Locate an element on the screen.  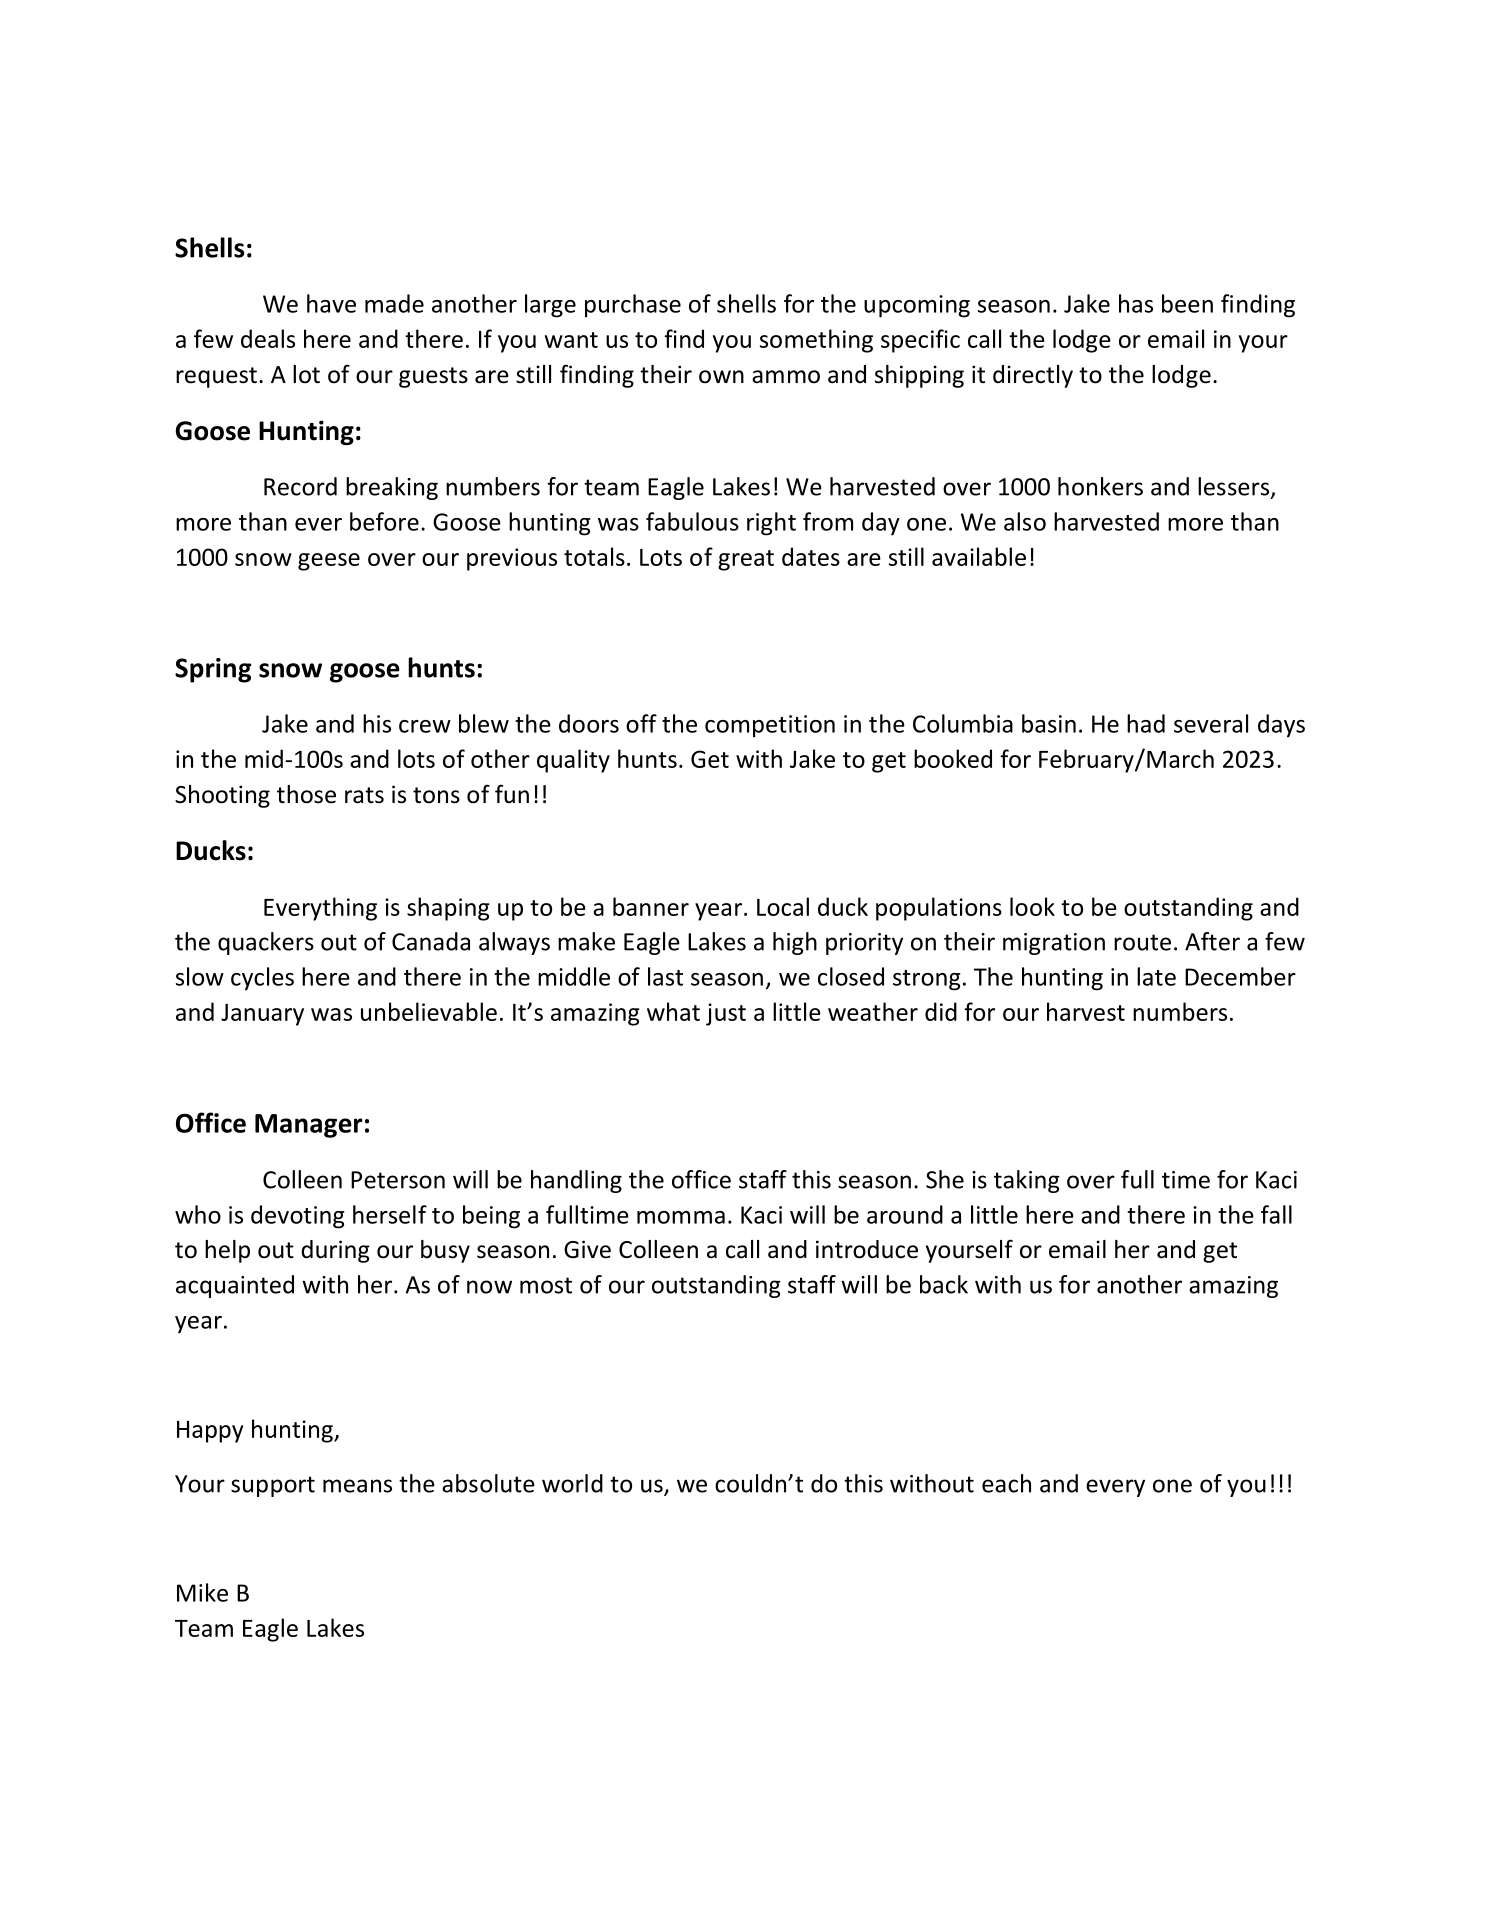
competition is located at coordinates (770, 726).
